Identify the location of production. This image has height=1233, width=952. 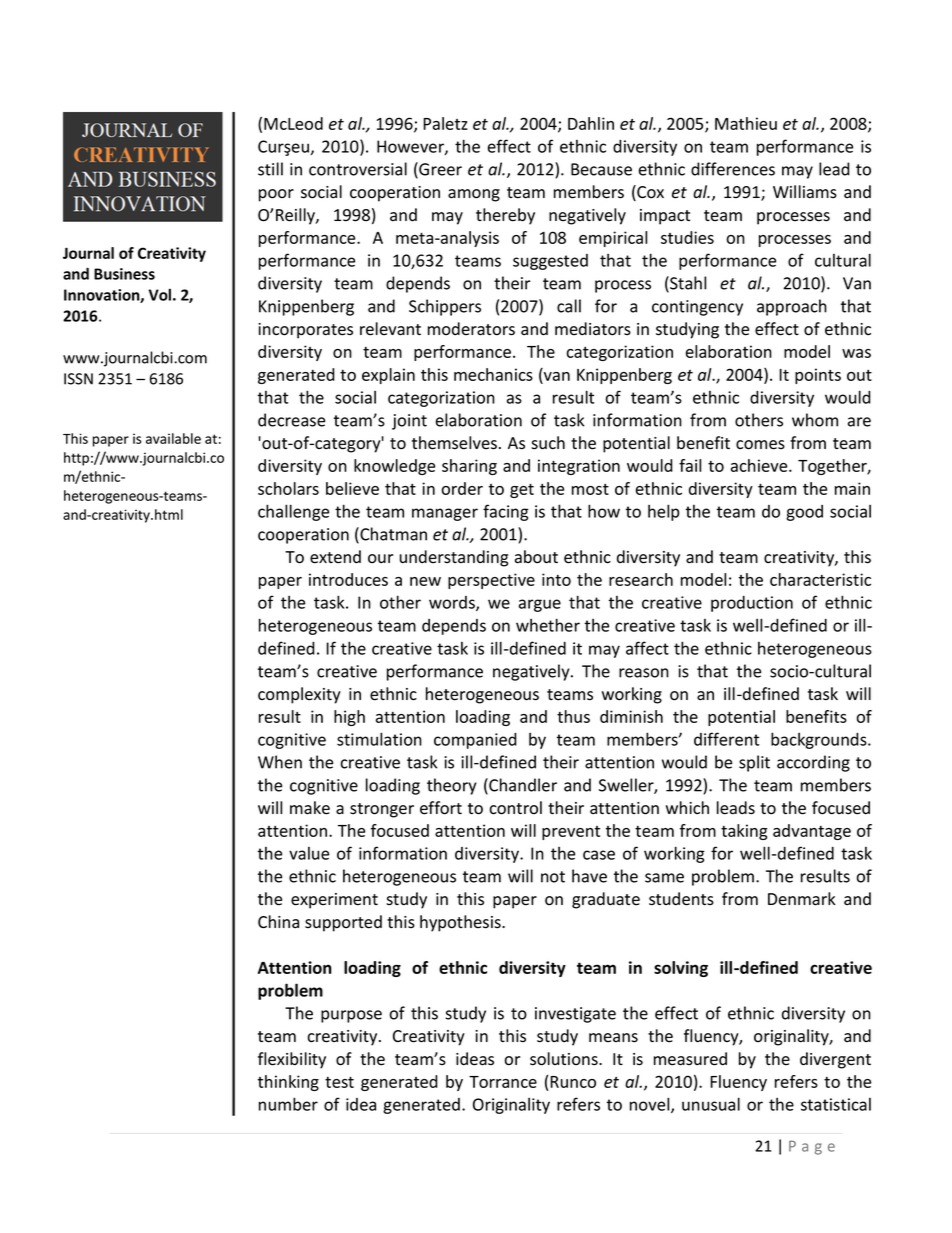
(752, 604).
